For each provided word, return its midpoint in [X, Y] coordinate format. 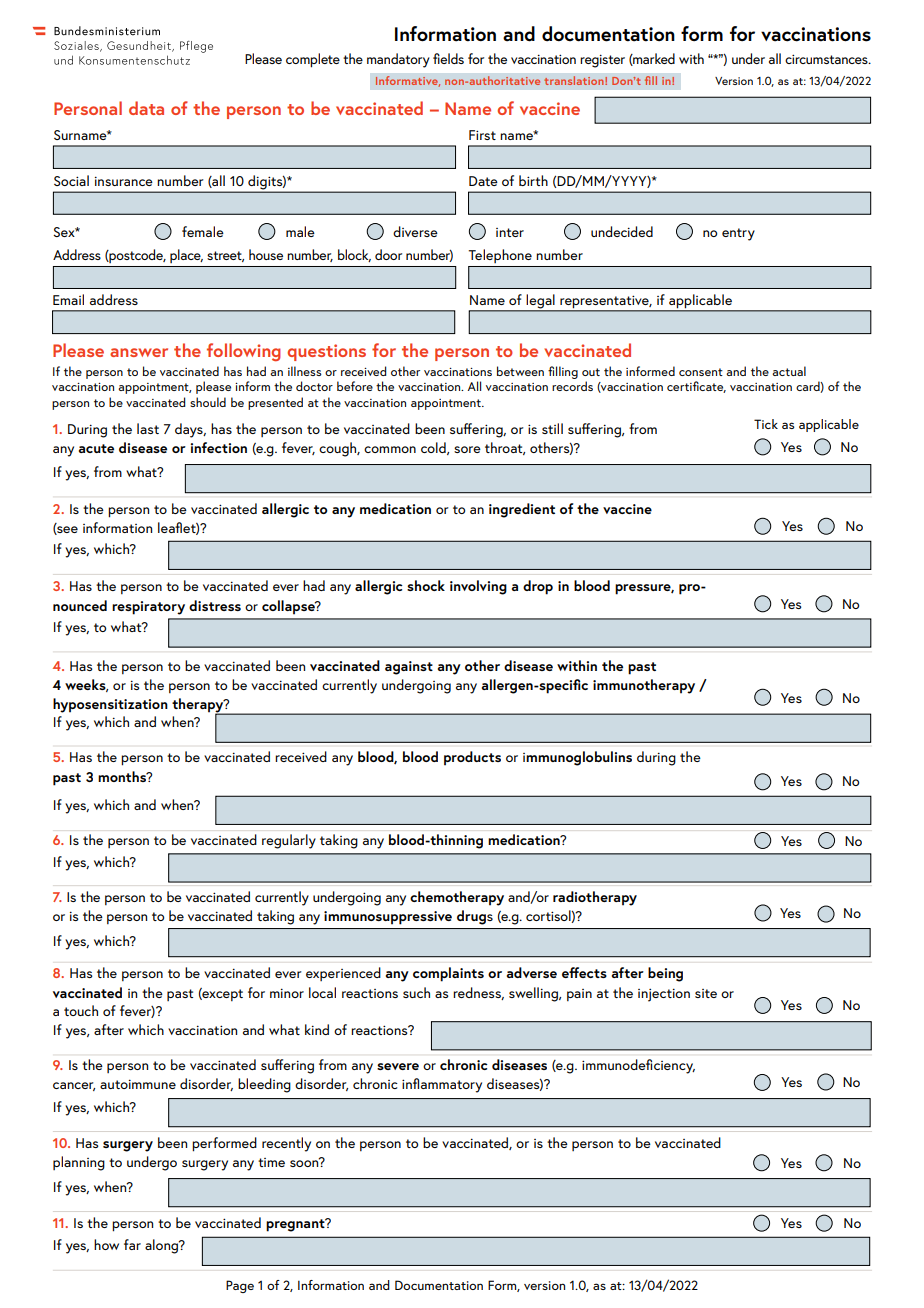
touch [81, 1010]
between [520, 371]
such [416, 992]
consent [701, 372]
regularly [289, 841]
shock [426, 585]
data [146, 108]
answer [139, 352]
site [706, 993]
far [132, 1244]
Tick [766, 424]
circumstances [827, 59]
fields [448, 58]
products [472, 758]
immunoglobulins [577, 758]
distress [215, 605]
